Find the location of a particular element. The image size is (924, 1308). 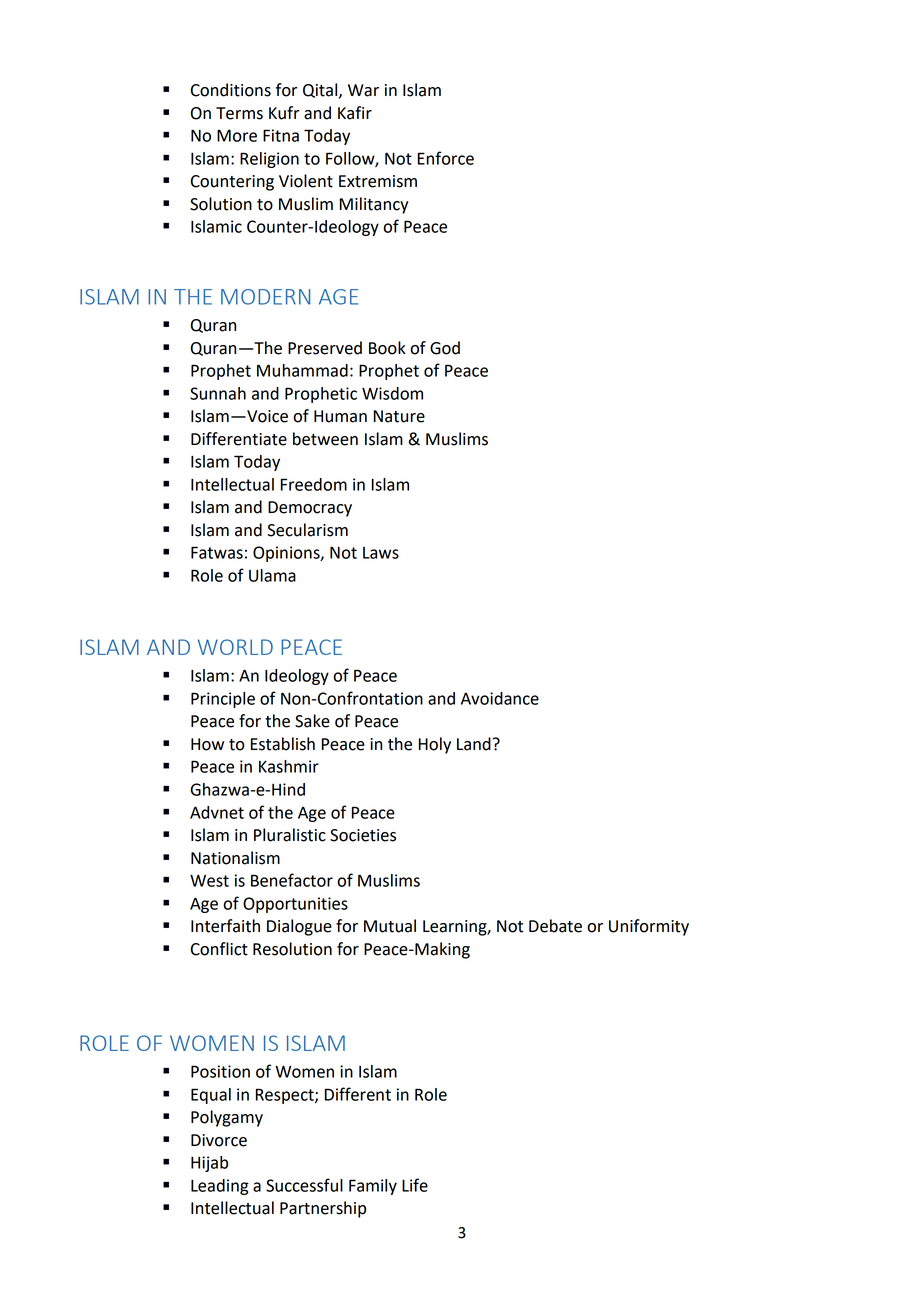

Leading is located at coordinates (220, 1187).
